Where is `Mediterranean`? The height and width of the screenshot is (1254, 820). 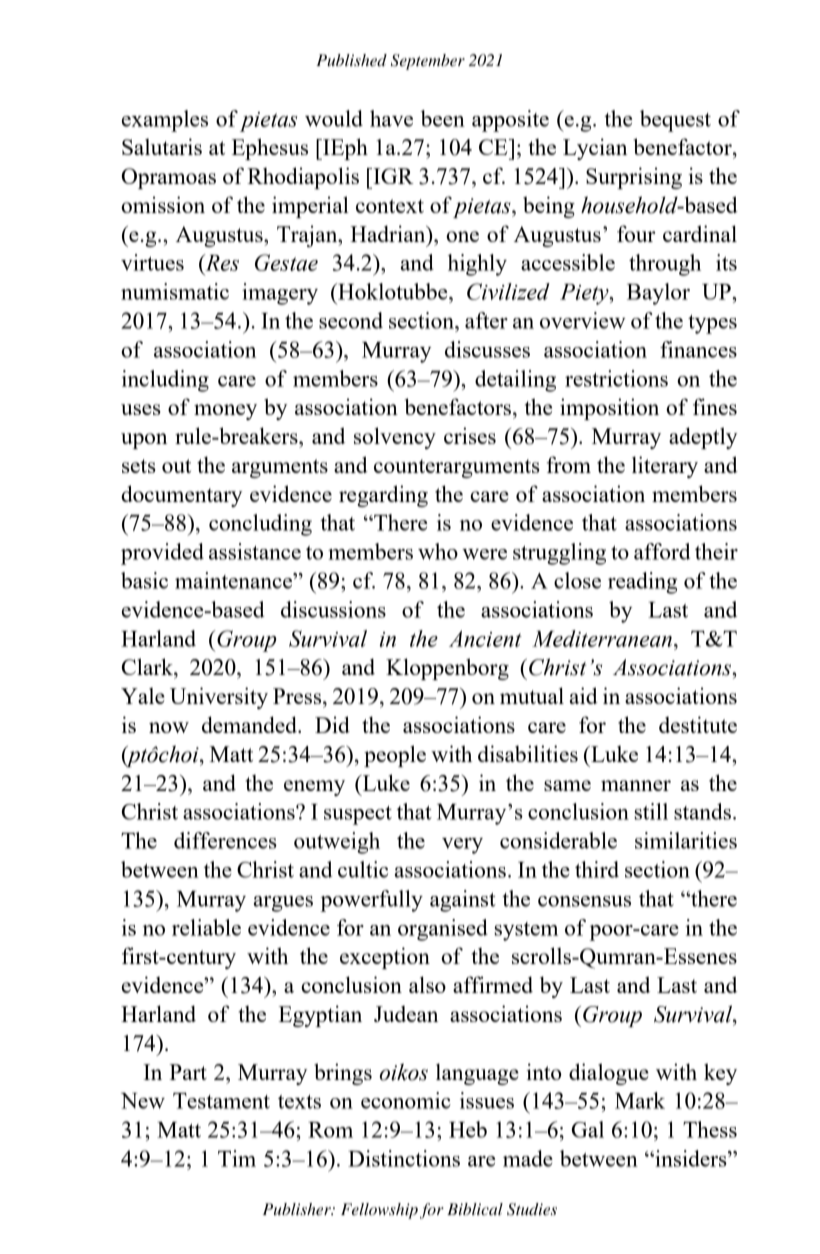
Mediterranean is located at coordinates (602, 638).
